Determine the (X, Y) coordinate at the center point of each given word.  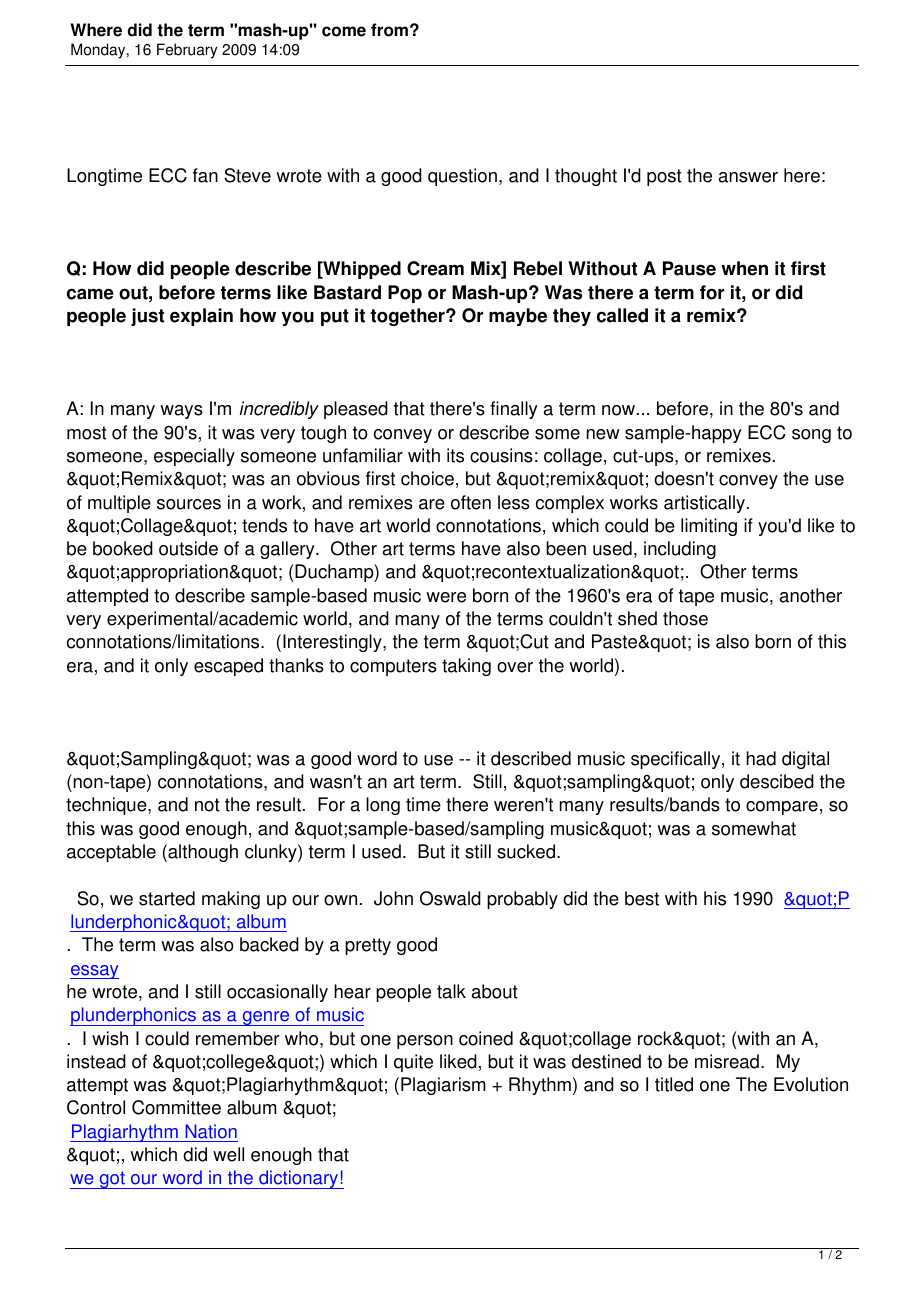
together (408, 317)
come (344, 31)
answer (748, 177)
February (187, 51)
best (642, 898)
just (147, 317)
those (685, 618)
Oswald (450, 898)
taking (466, 667)
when (744, 268)
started (167, 898)
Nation (211, 1131)
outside (188, 548)
